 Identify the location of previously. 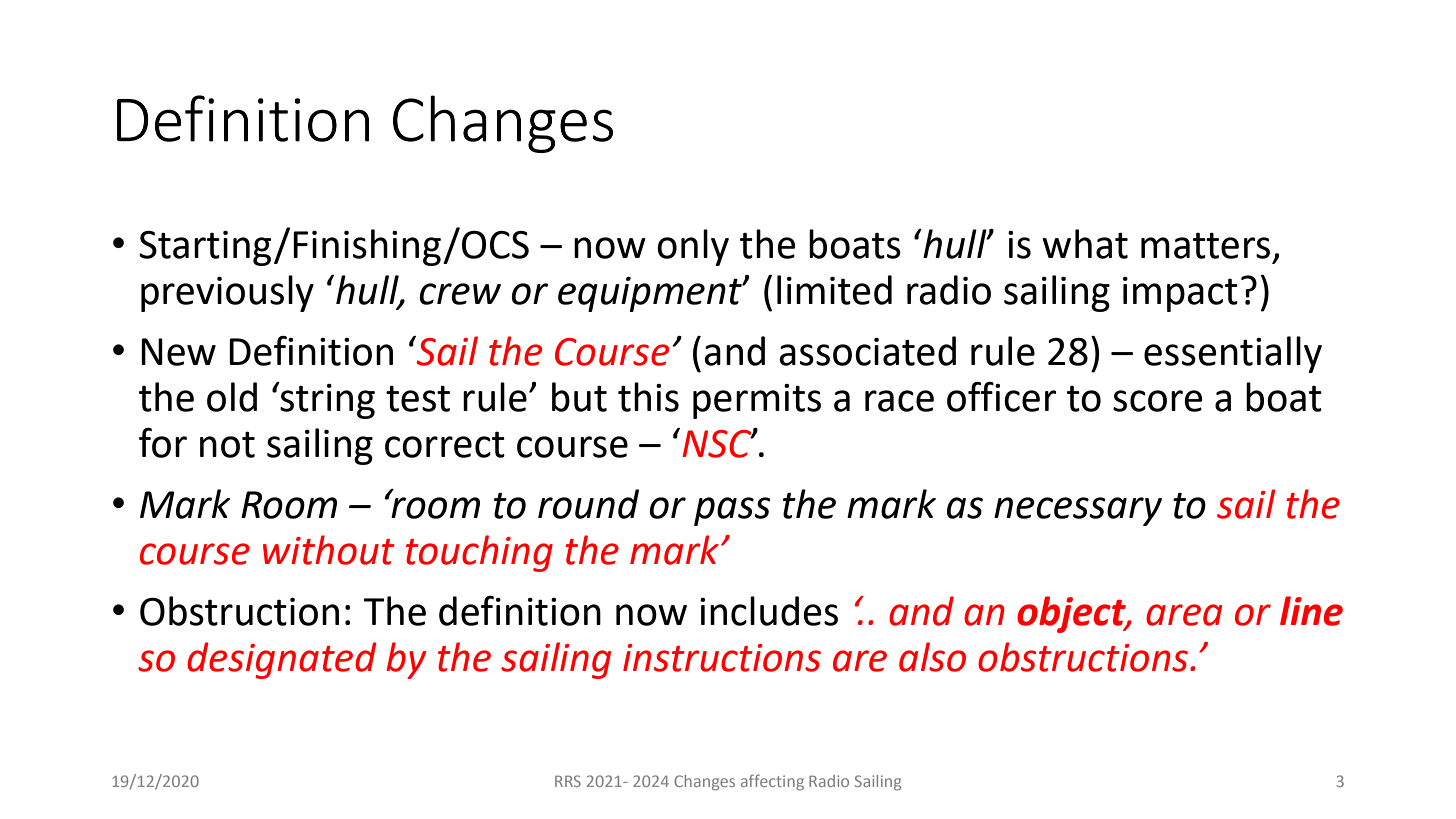
(227, 293).
